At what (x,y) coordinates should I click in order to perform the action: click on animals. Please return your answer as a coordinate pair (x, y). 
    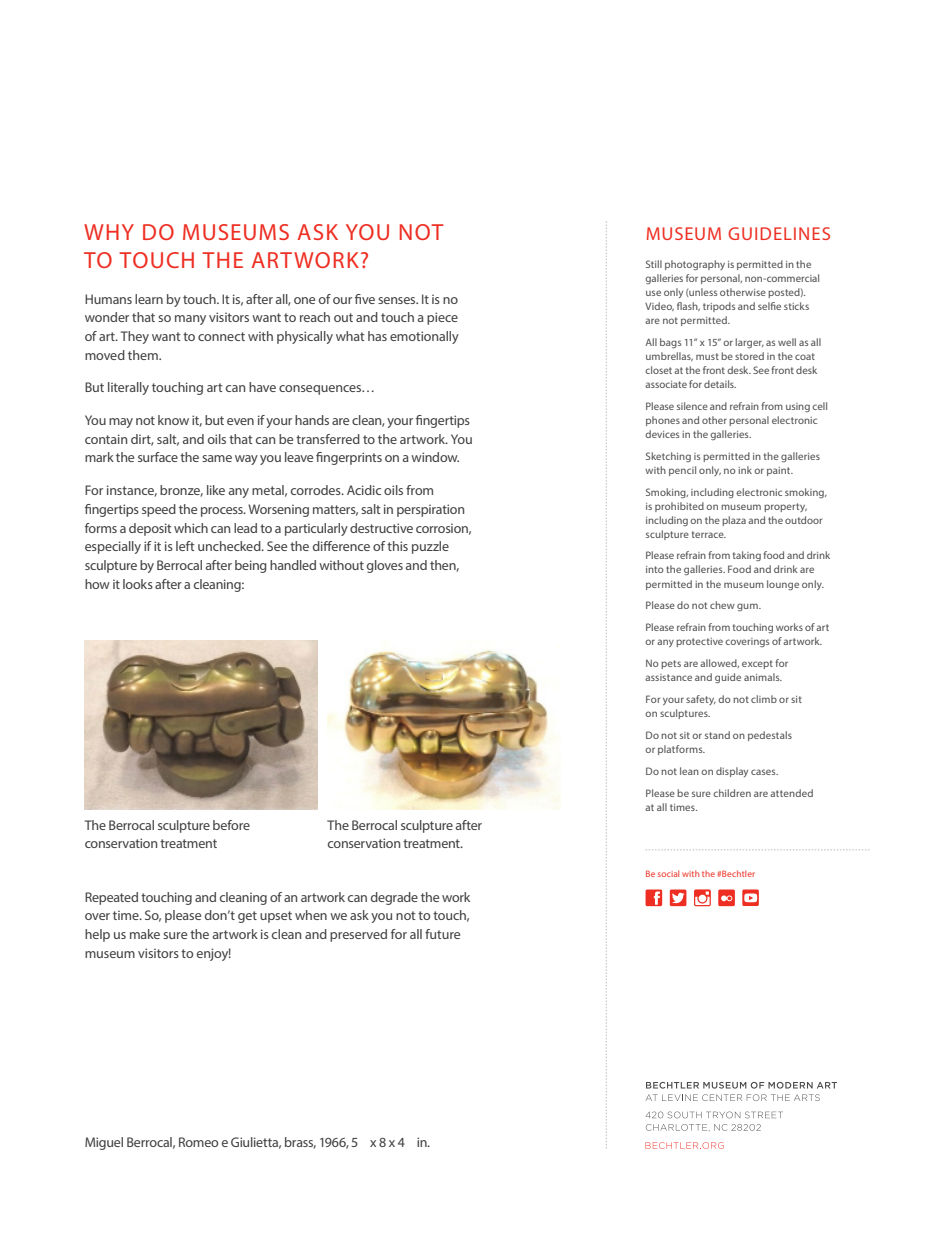
    Looking at the image, I should click on (763, 677).
